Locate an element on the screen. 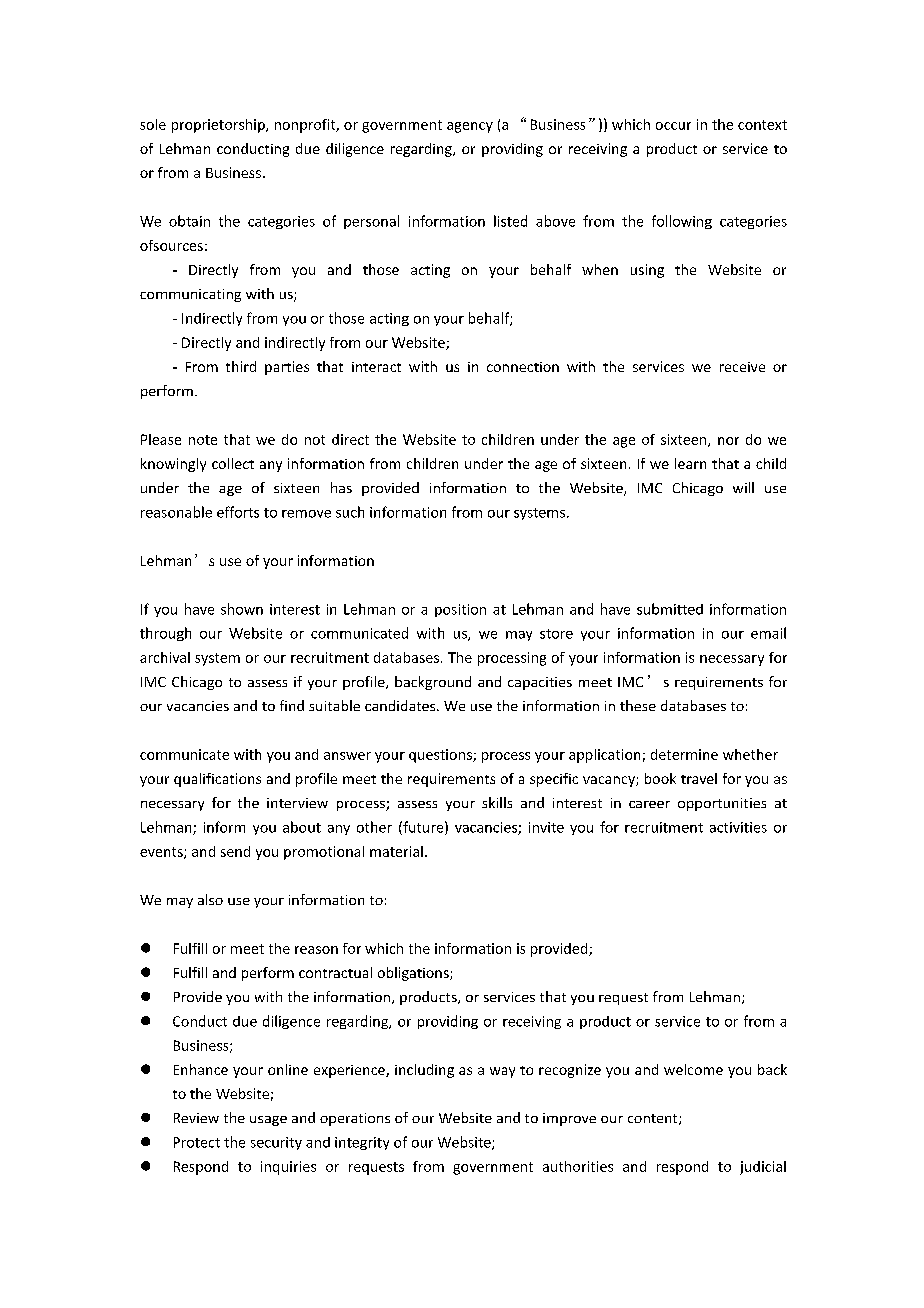 The width and height of the screenshot is (924, 1308). Protect is located at coordinates (197, 1142).
